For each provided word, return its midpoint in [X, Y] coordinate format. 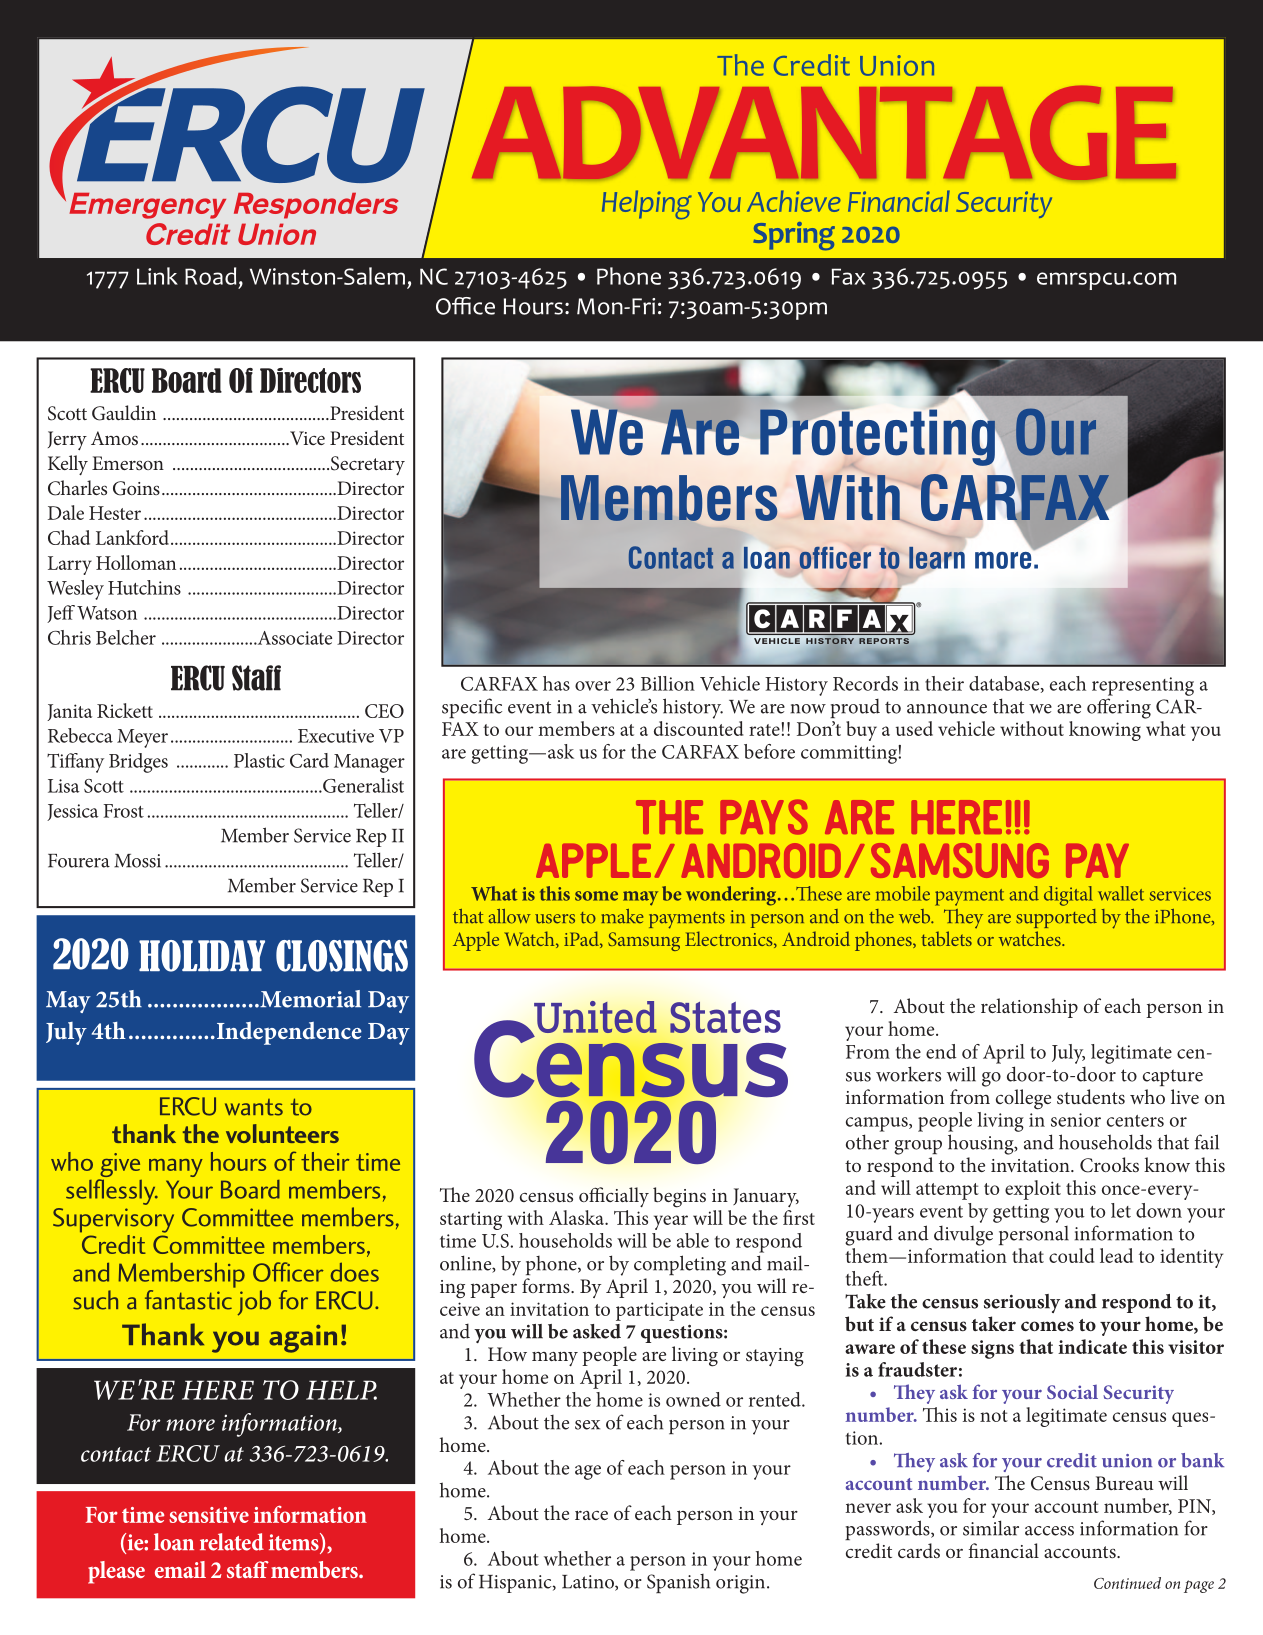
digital [1068, 896]
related [232, 1542]
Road [210, 276]
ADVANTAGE [824, 133]
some [596, 896]
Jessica [73, 812]
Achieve [794, 201]
